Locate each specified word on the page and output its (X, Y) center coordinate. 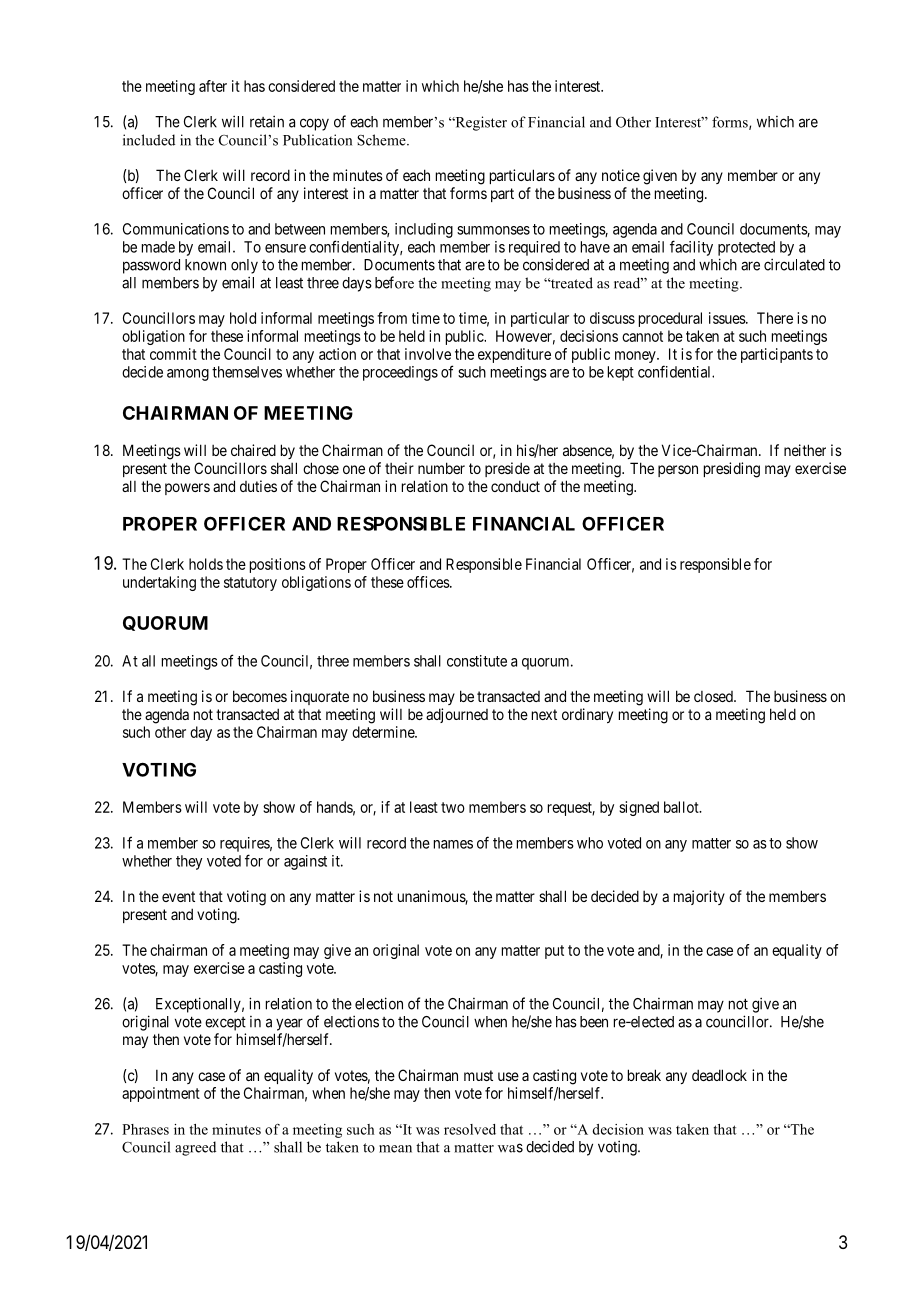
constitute (477, 661)
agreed (195, 1148)
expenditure (514, 355)
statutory (250, 584)
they (189, 862)
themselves (247, 372)
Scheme (382, 140)
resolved (470, 1129)
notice (621, 175)
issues (728, 318)
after (213, 86)
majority (699, 897)
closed (714, 696)
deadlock (719, 1075)
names (453, 844)
